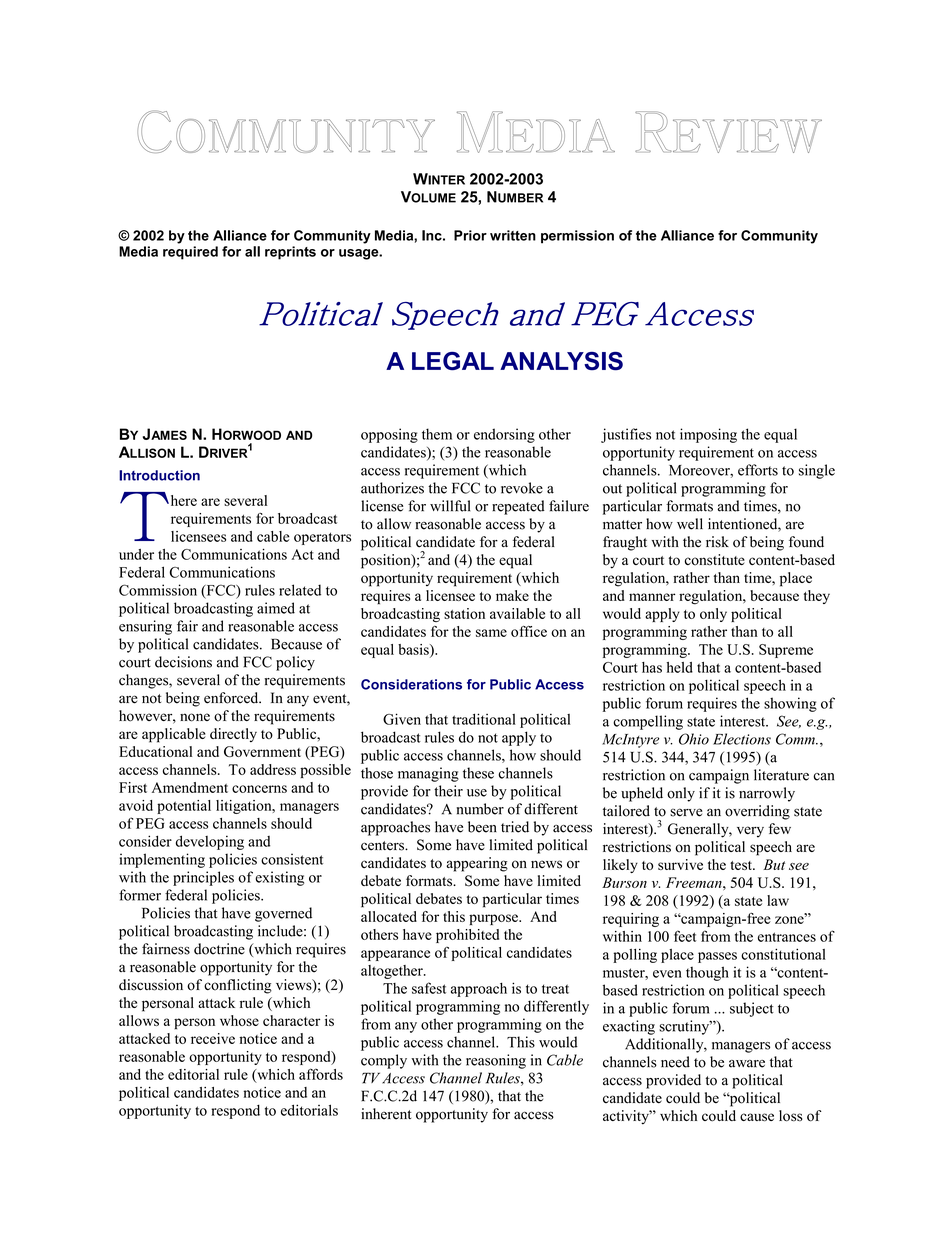 The height and width of the document is (1233, 952). I want to click on traditional, so click(484, 719).
